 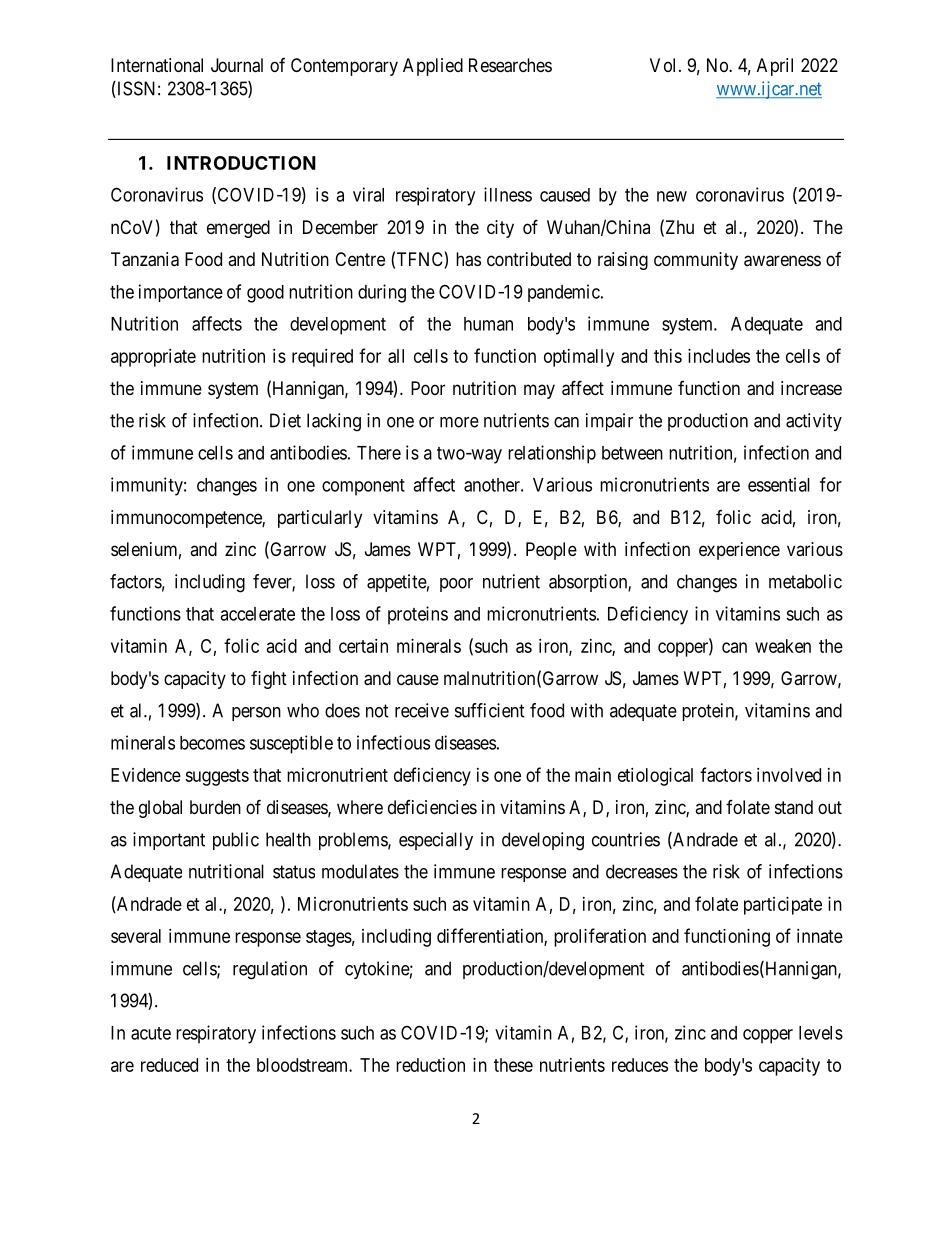 What do you see at coordinates (814, 422) in the screenshot?
I see `activity` at bounding box center [814, 422].
